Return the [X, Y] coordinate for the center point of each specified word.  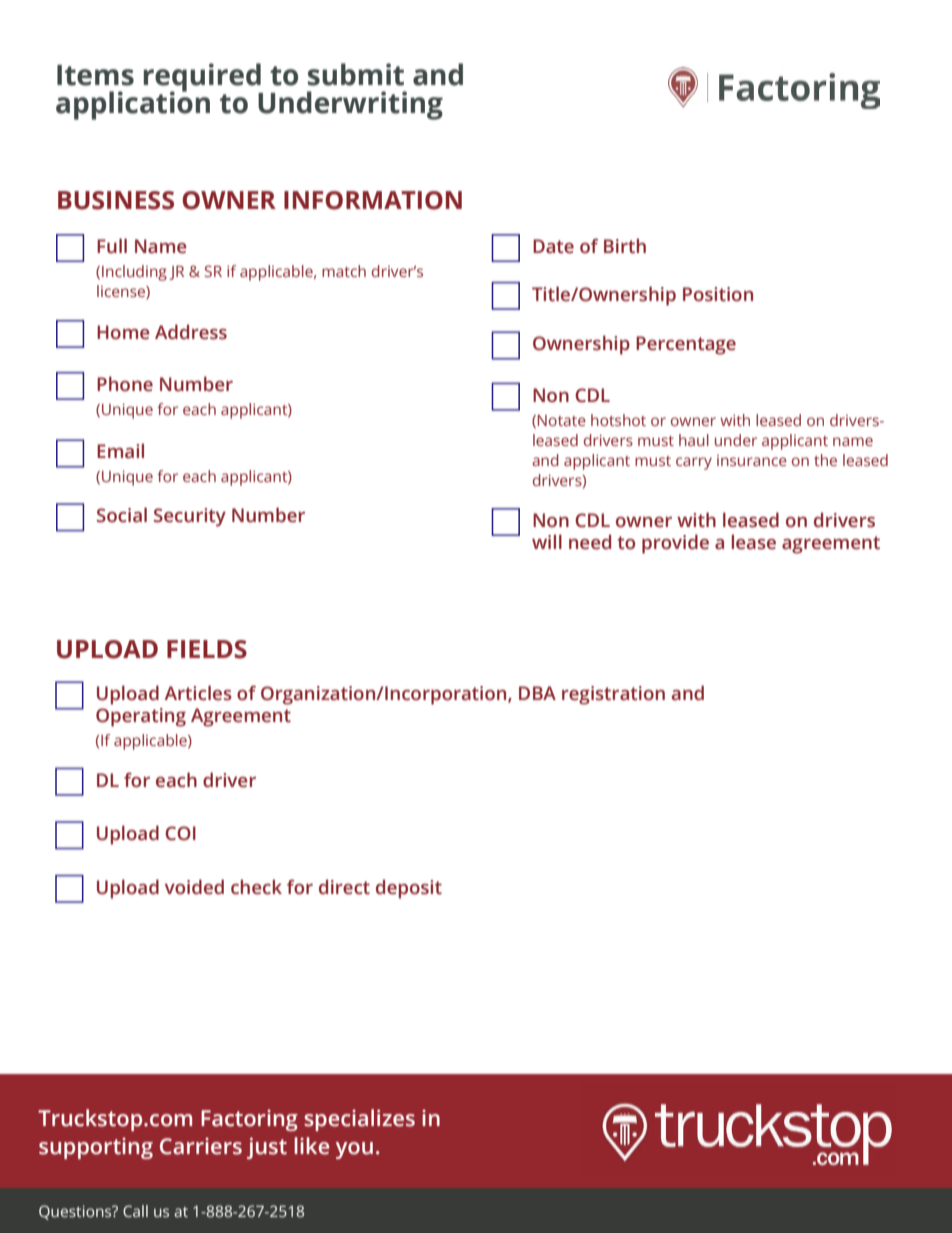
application [133, 104]
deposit [409, 889]
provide [675, 544]
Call [135, 1211]
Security [190, 517]
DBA [537, 693]
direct [344, 887]
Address [191, 332]
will [547, 541]
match [344, 271]
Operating [141, 717]
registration [613, 695]
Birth [625, 246]
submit [356, 74]
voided [194, 887]
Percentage [686, 345]
